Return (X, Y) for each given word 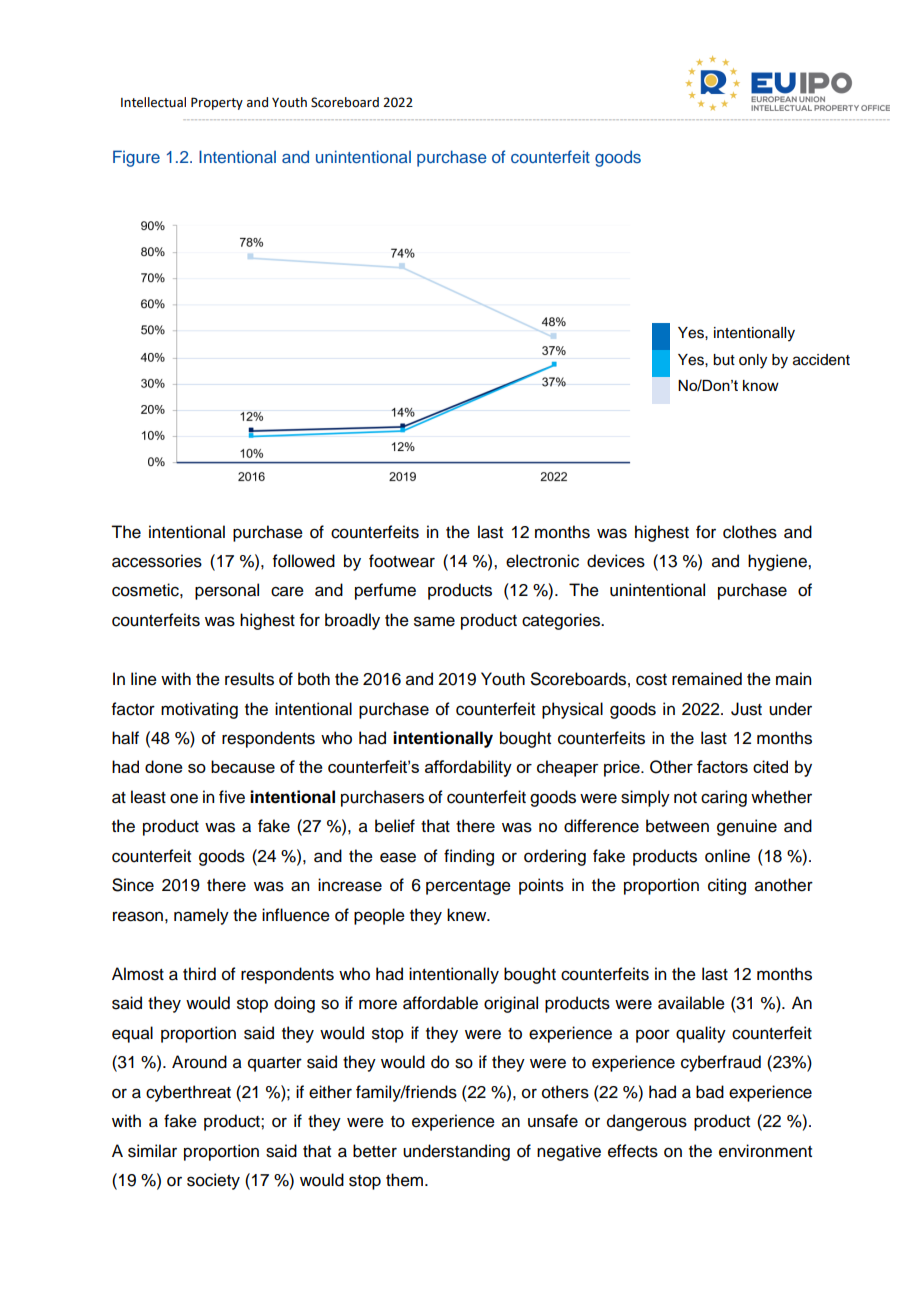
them (406, 1180)
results (249, 679)
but (724, 360)
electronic (542, 561)
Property (217, 103)
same (434, 621)
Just (746, 709)
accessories (157, 561)
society (213, 1181)
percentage (468, 887)
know (761, 385)
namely (201, 916)
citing (727, 886)
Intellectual (153, 102)
